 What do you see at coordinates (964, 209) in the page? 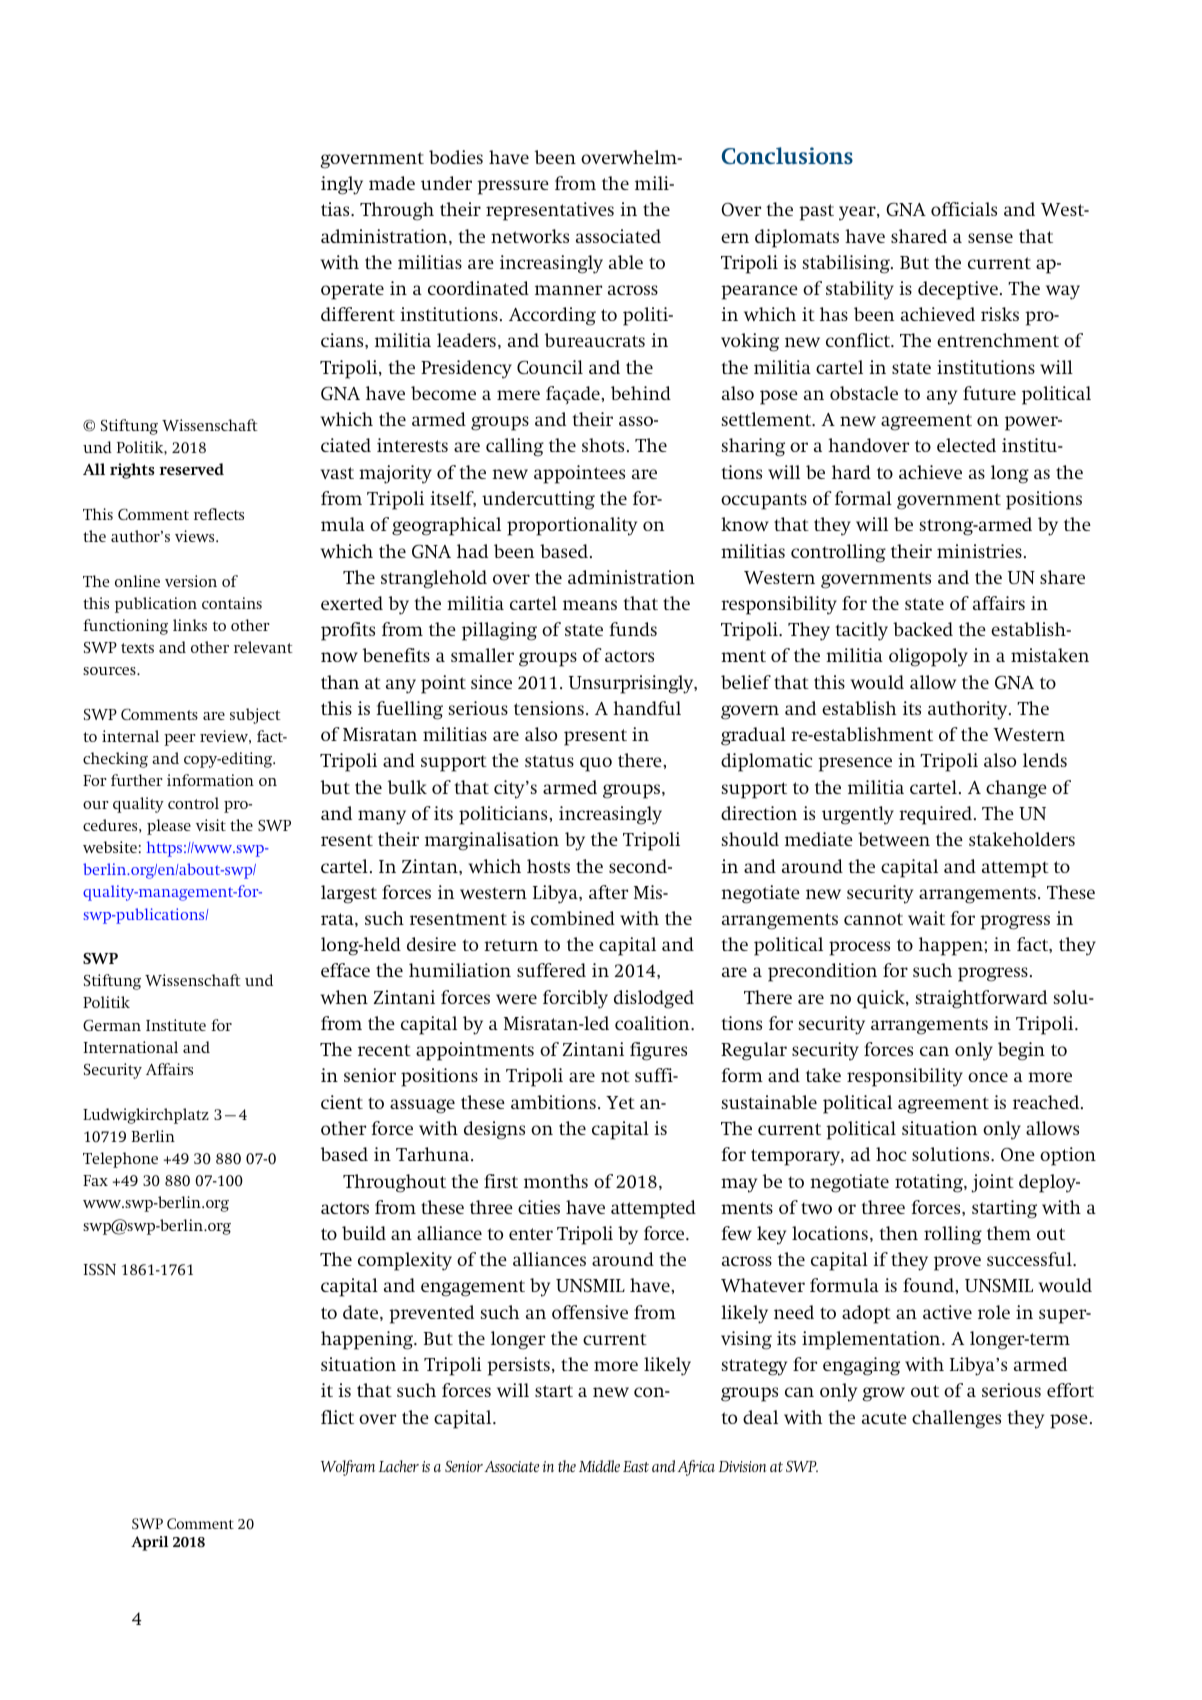
I see `officials` at bounding box center [964, 209].
